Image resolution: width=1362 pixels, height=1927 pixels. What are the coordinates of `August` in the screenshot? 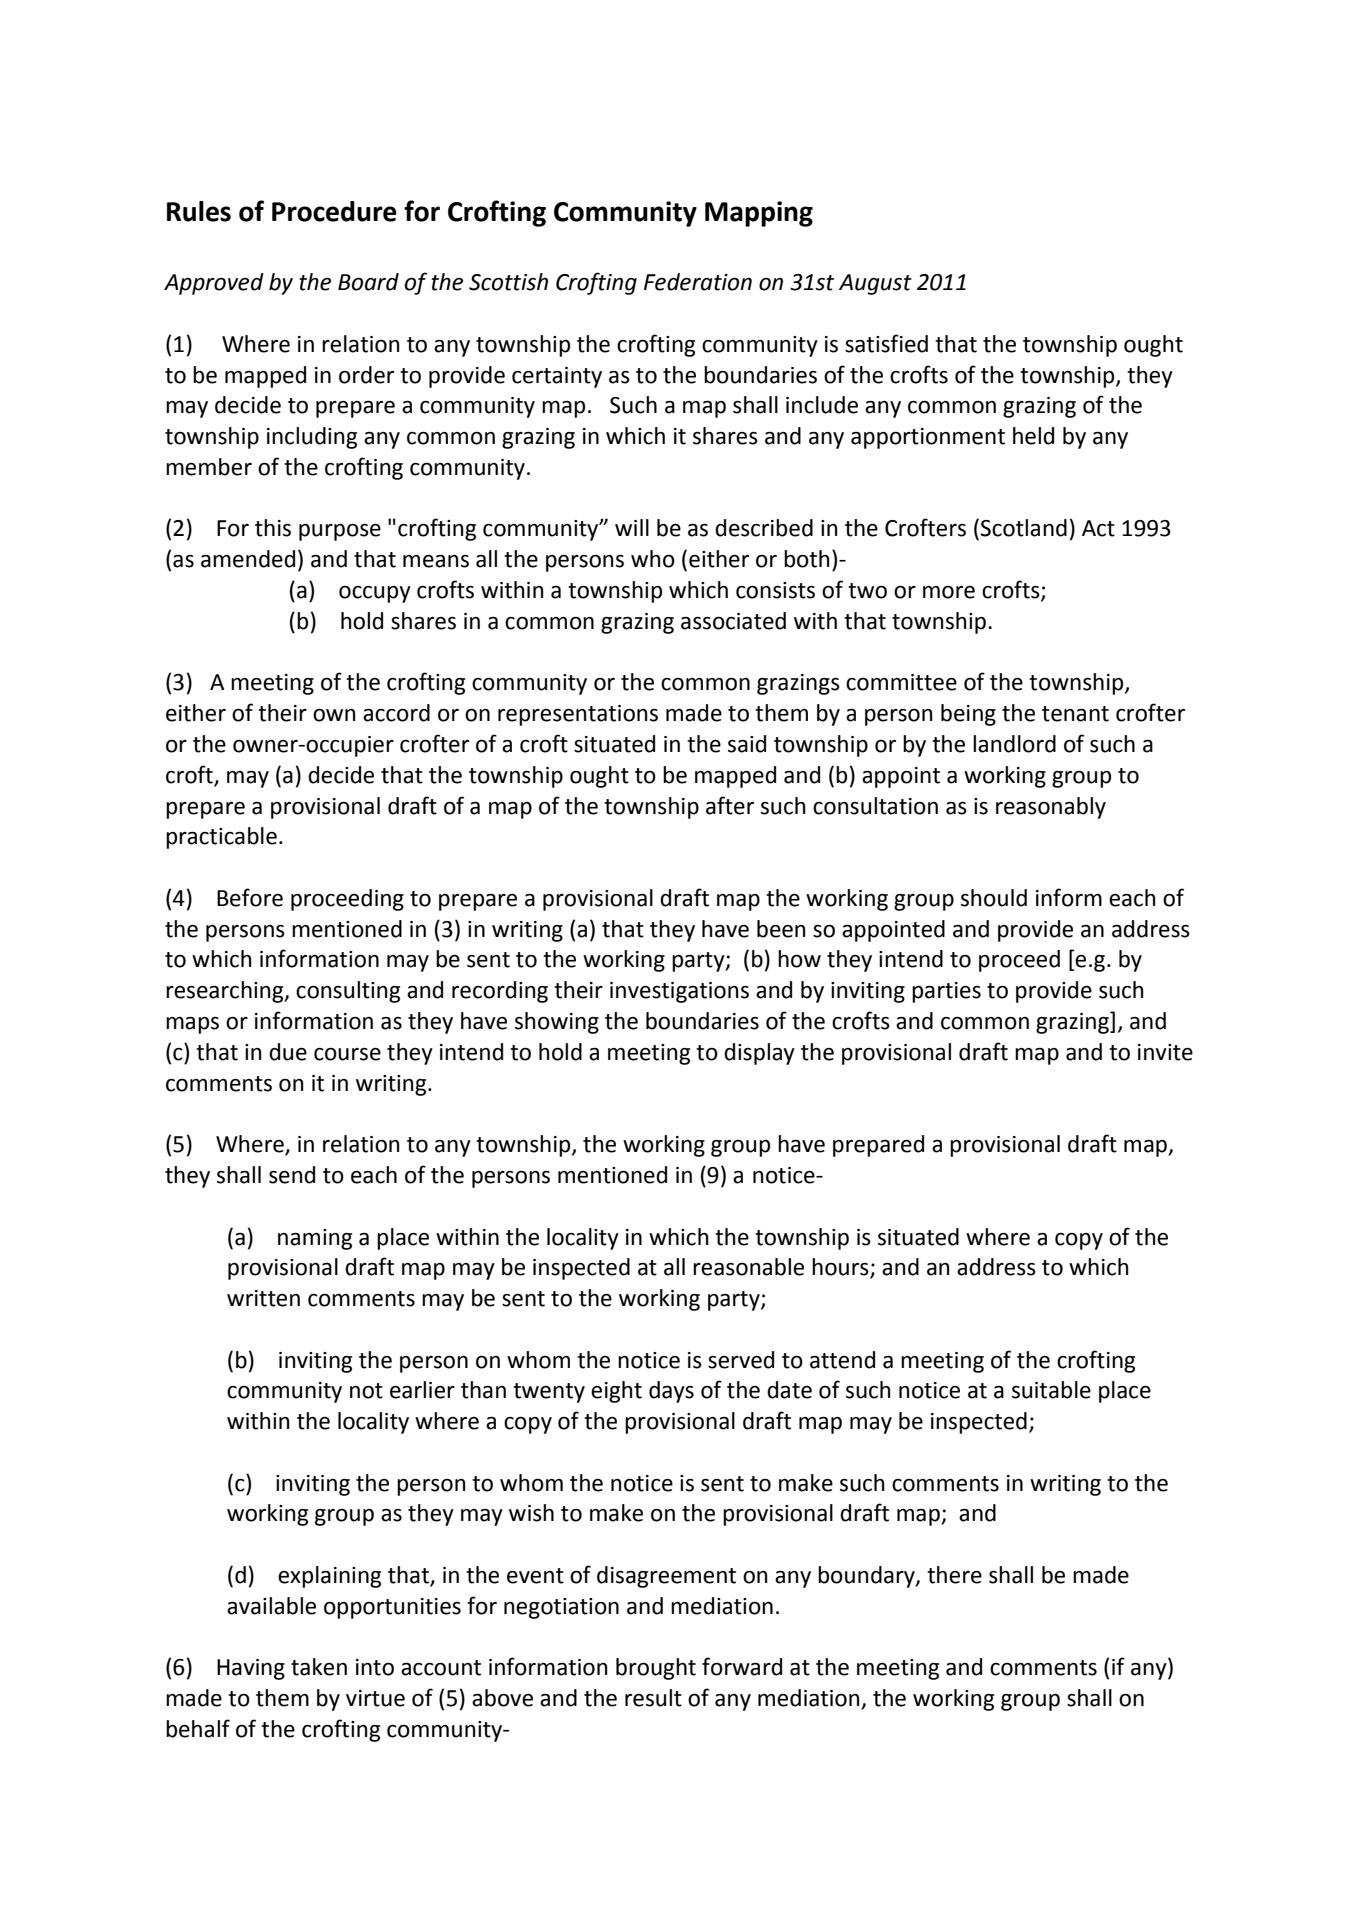 It's located at (875, 284).
